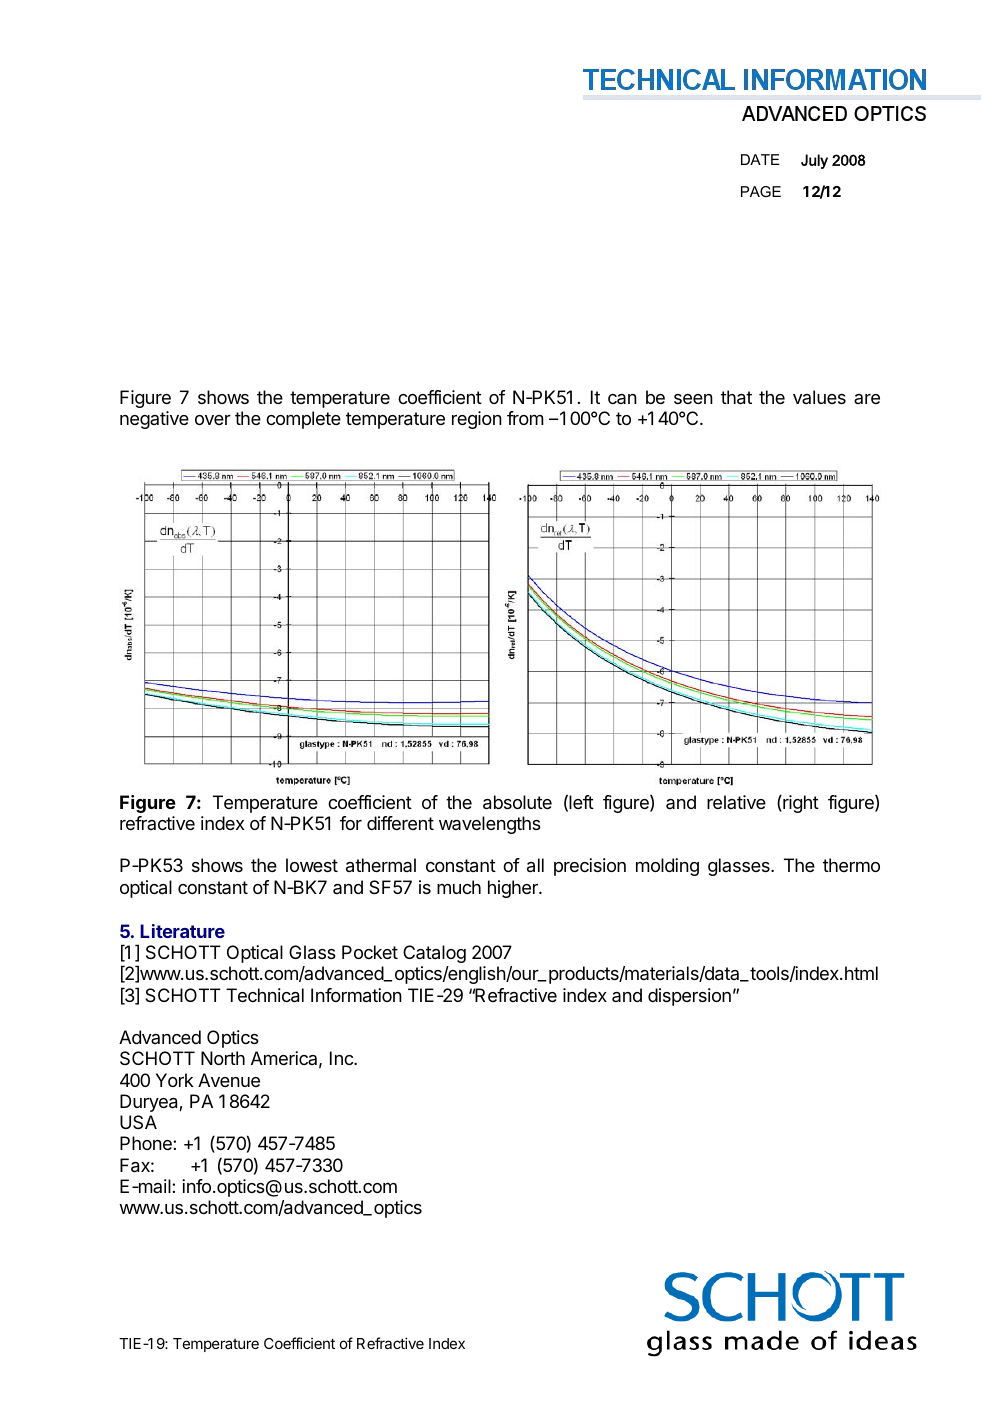 The height and width of the image is (1413, 999). Describe the element at coordinates (514, 889) in the image. I see `higher` at that location.
